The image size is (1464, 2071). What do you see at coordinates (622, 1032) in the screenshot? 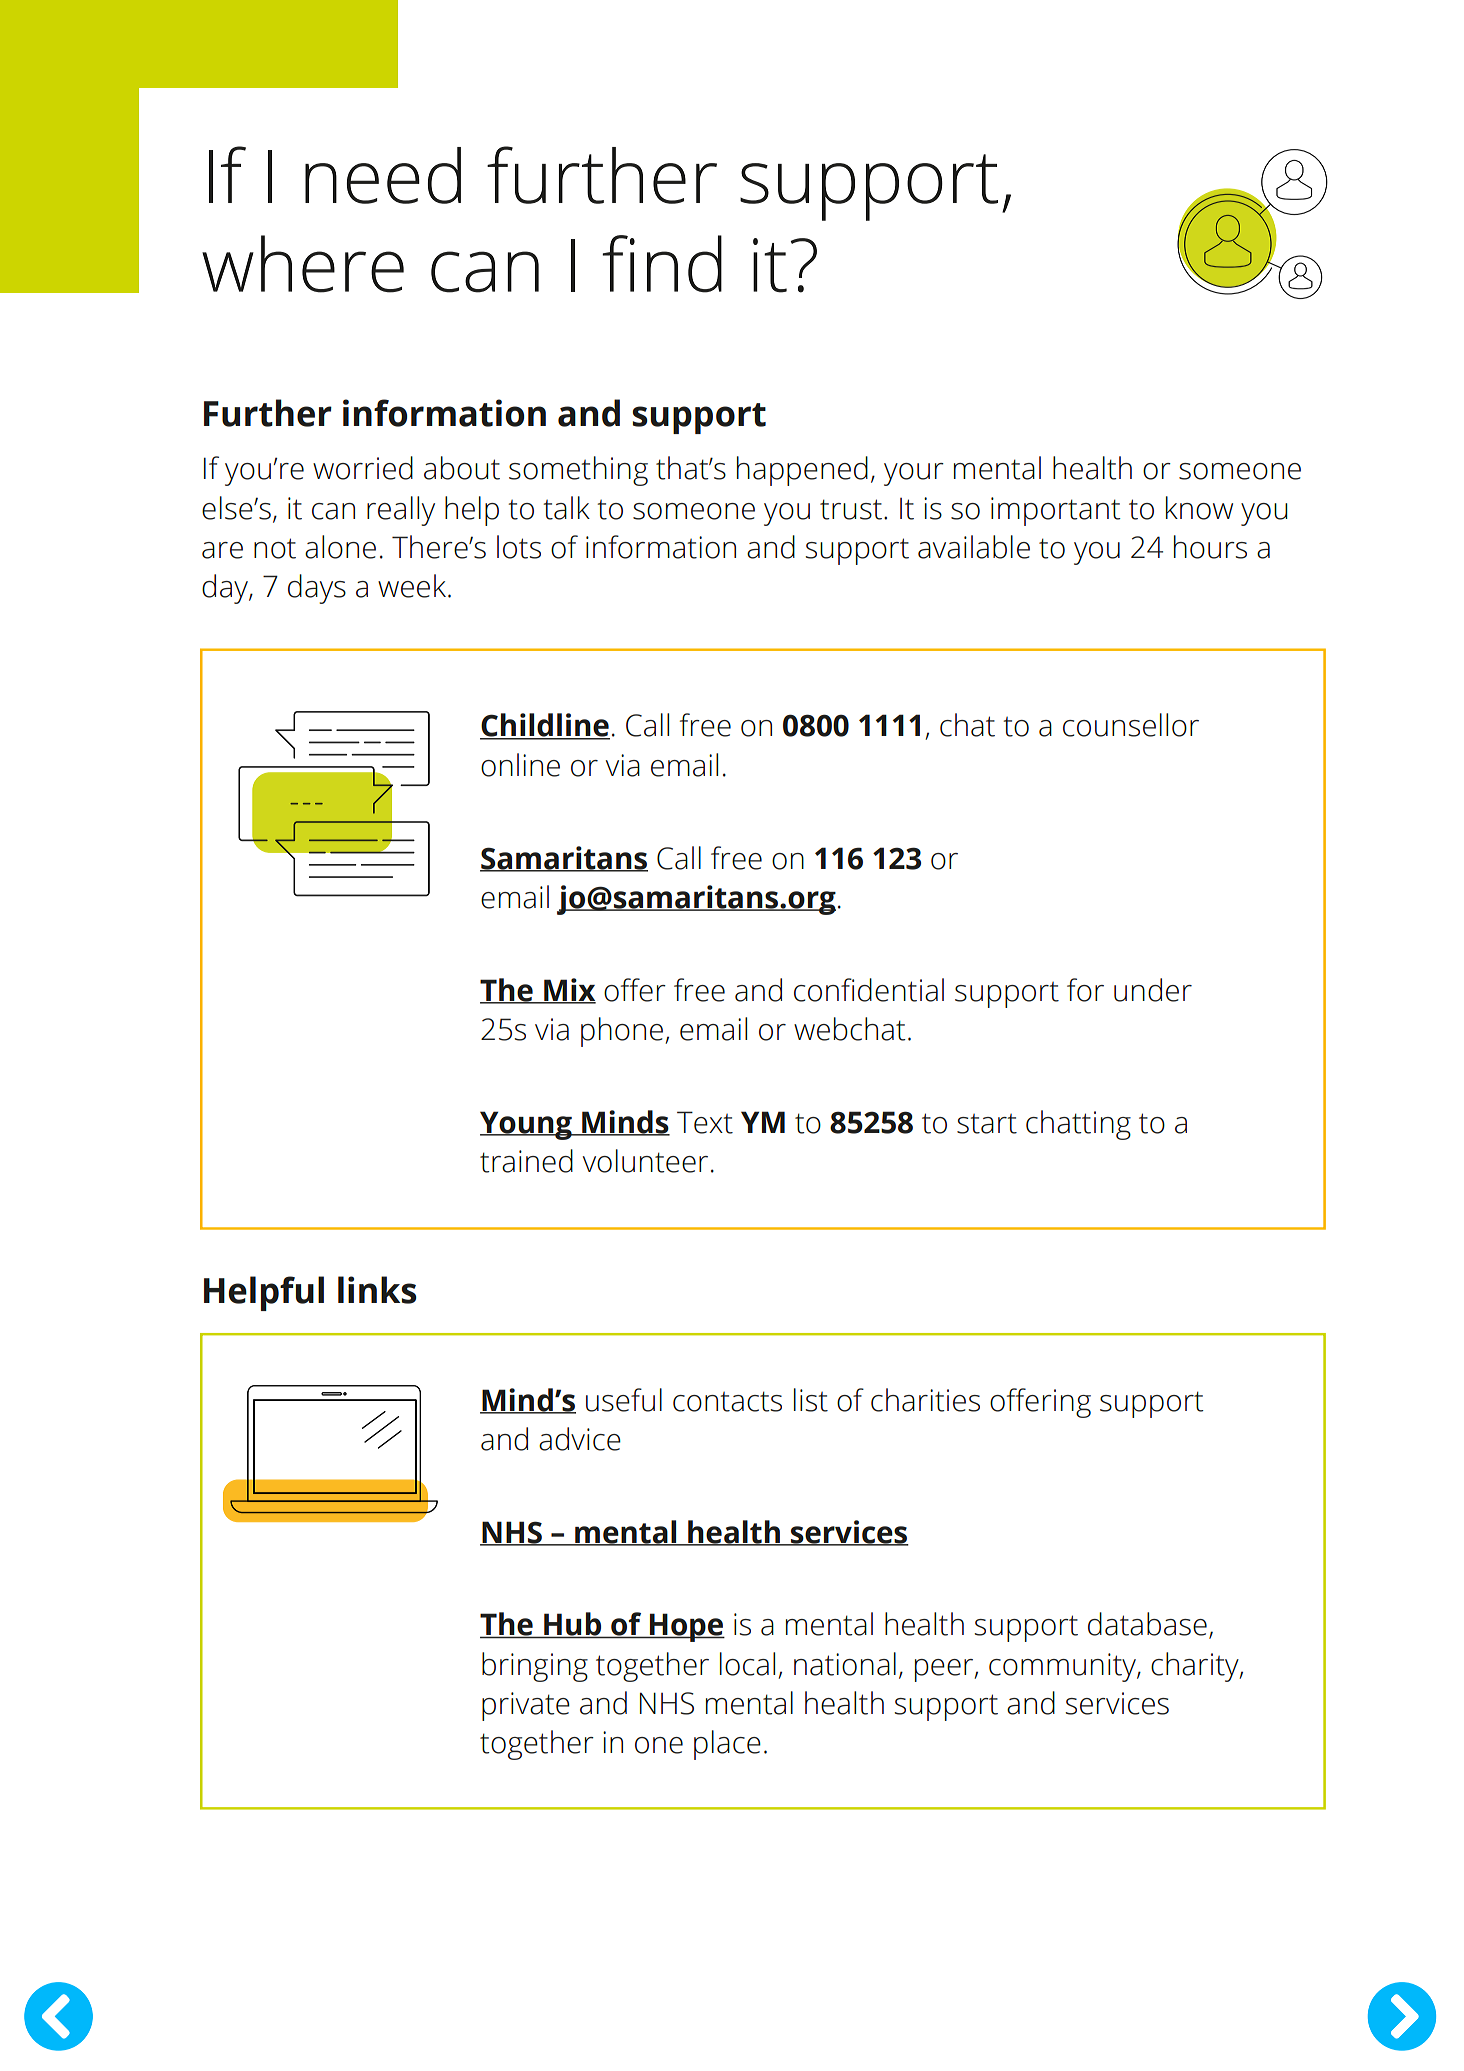
I see `phone` at bounding box center [622, 1032].
